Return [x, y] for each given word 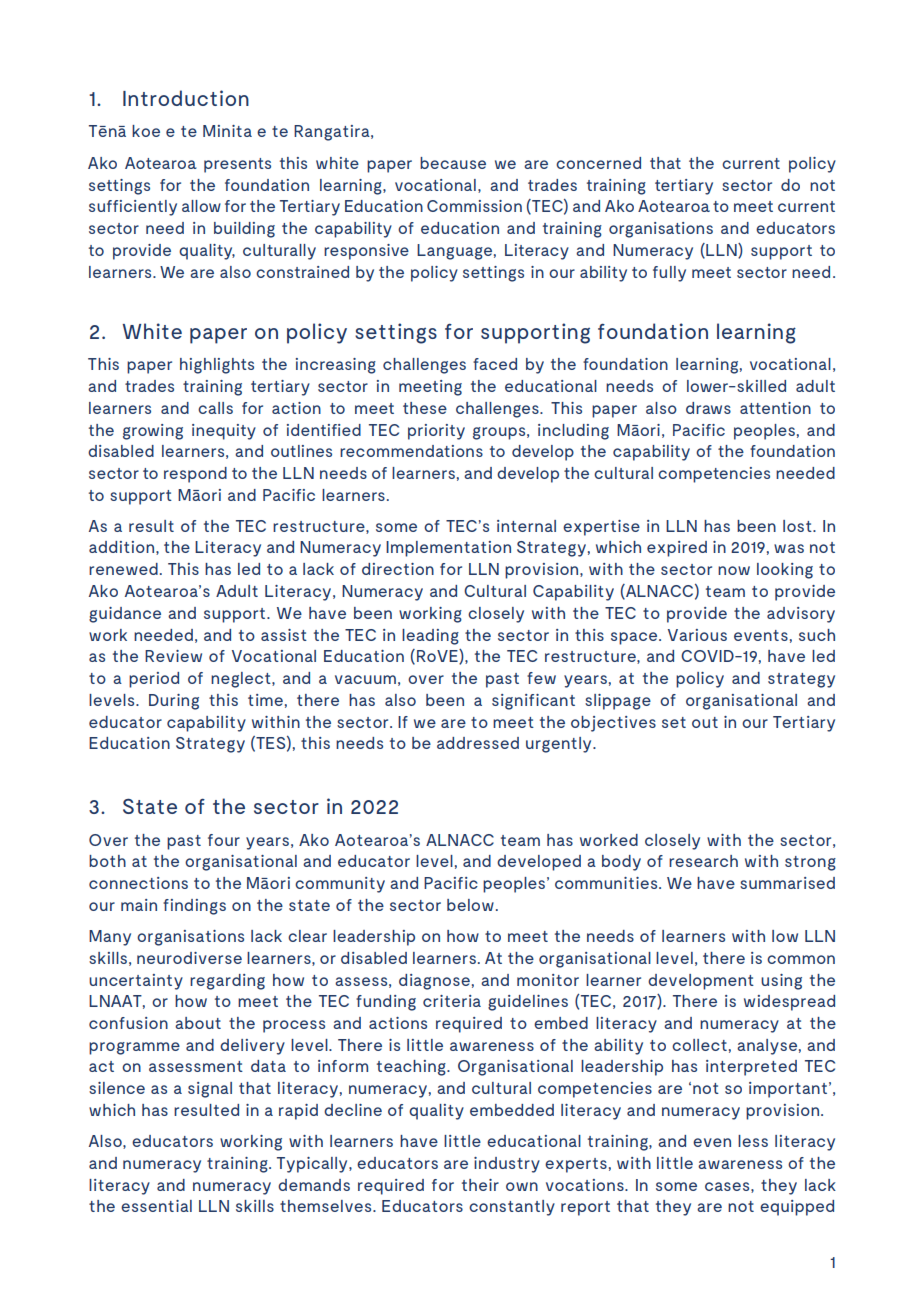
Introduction [186, 98]
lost [798, 526]
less [753, 1141]
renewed [123, 569]
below [470, 905]
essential [156, 1206]
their [480, 1185]
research [703, 861]
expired [677, 549]
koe [146, 131]
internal [526, 526]
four [224, 840]
